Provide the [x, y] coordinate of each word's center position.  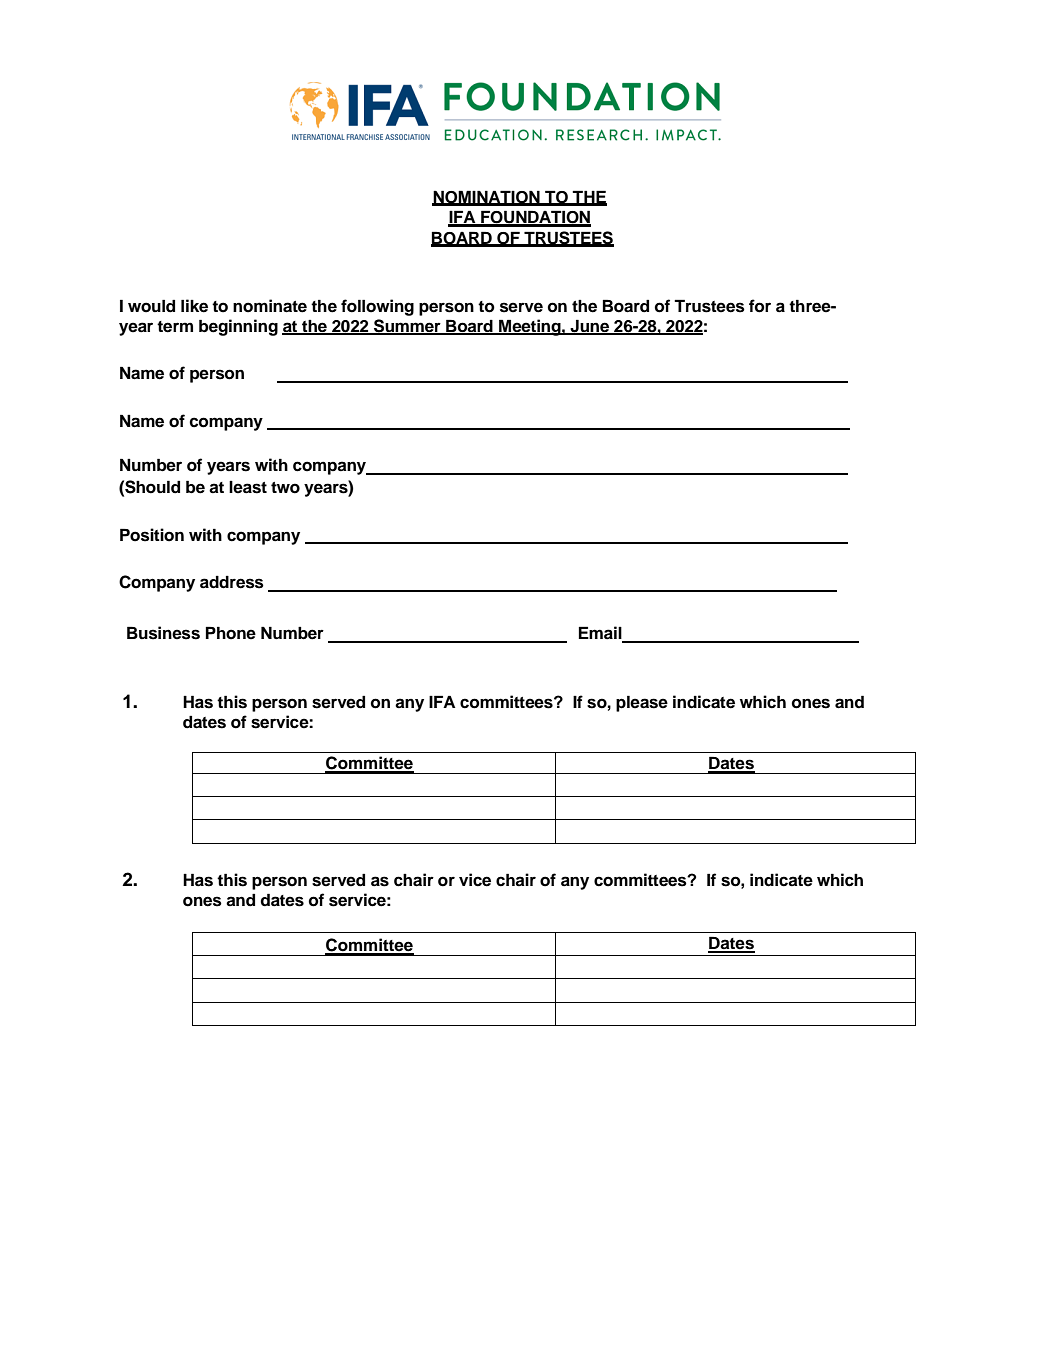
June [590, 326]
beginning [238, 327]
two [285, 488]
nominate [270, 306]
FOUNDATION [535, 218]
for [760, 306]
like [194, 306]
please [642, 703]
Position [152, 535]
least [248, 487]
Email [601, 634]
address [232, 582]
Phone [231, 633]
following [377, 307]
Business [163, 633]
